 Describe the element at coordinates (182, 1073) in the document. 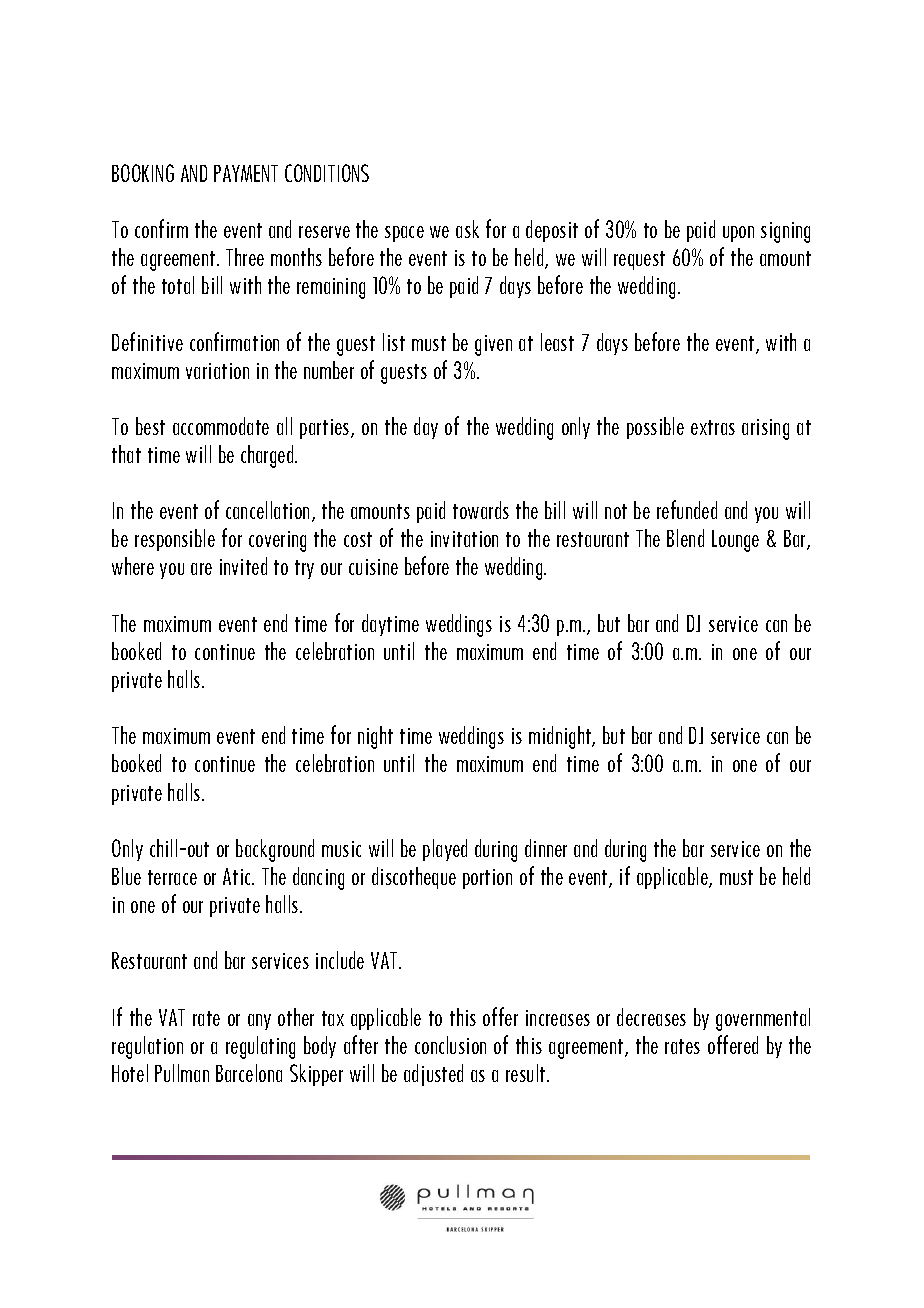

I see `Pullman` at that location.
